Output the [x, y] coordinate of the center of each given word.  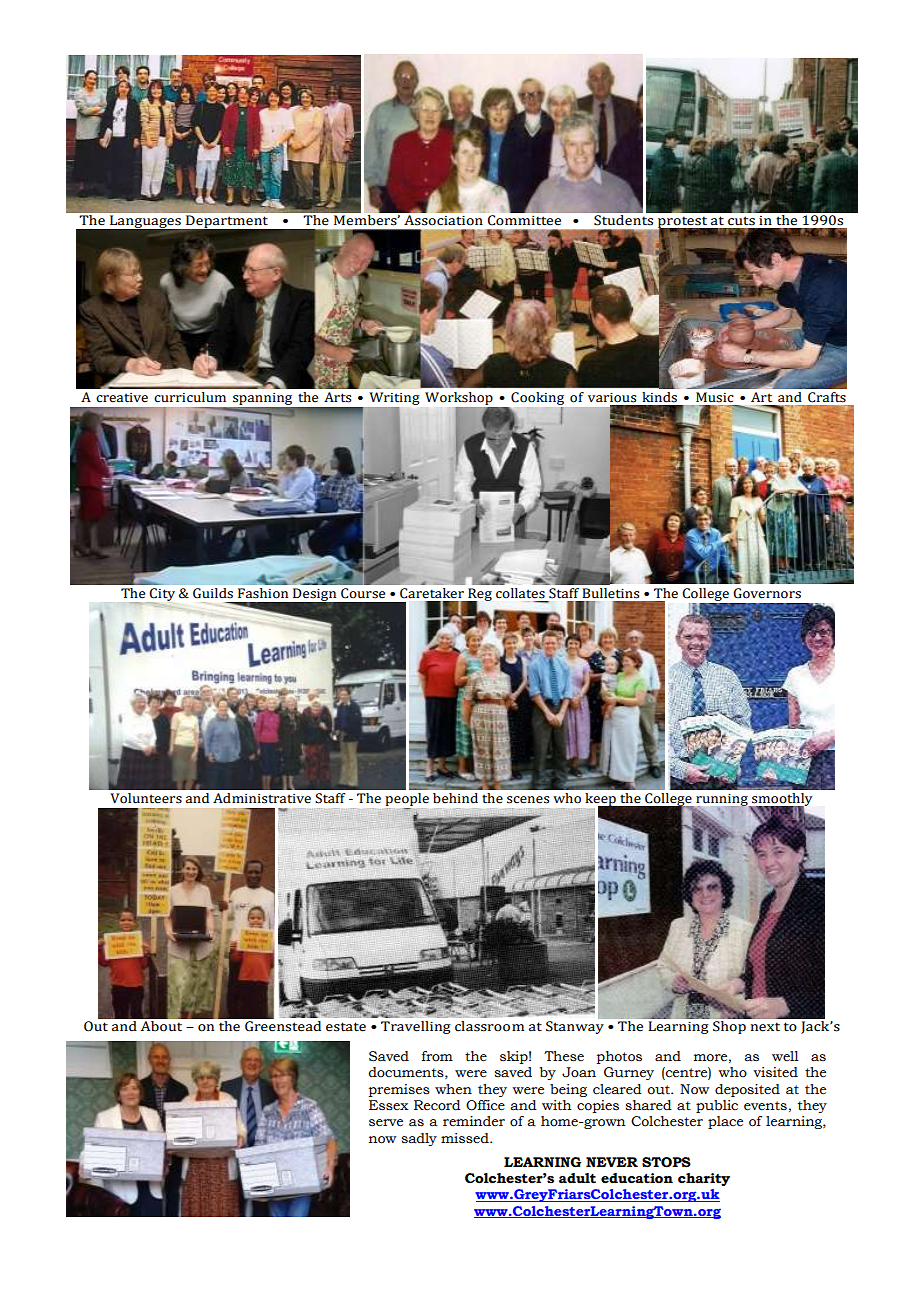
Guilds [213, 593]
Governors [767, 593]
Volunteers [146, 798]
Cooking [537, 400]
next [765, 1027]
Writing [394, 400]
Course [363, 593]
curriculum [190, 397]
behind [455, 798]
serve [386, 1123]
